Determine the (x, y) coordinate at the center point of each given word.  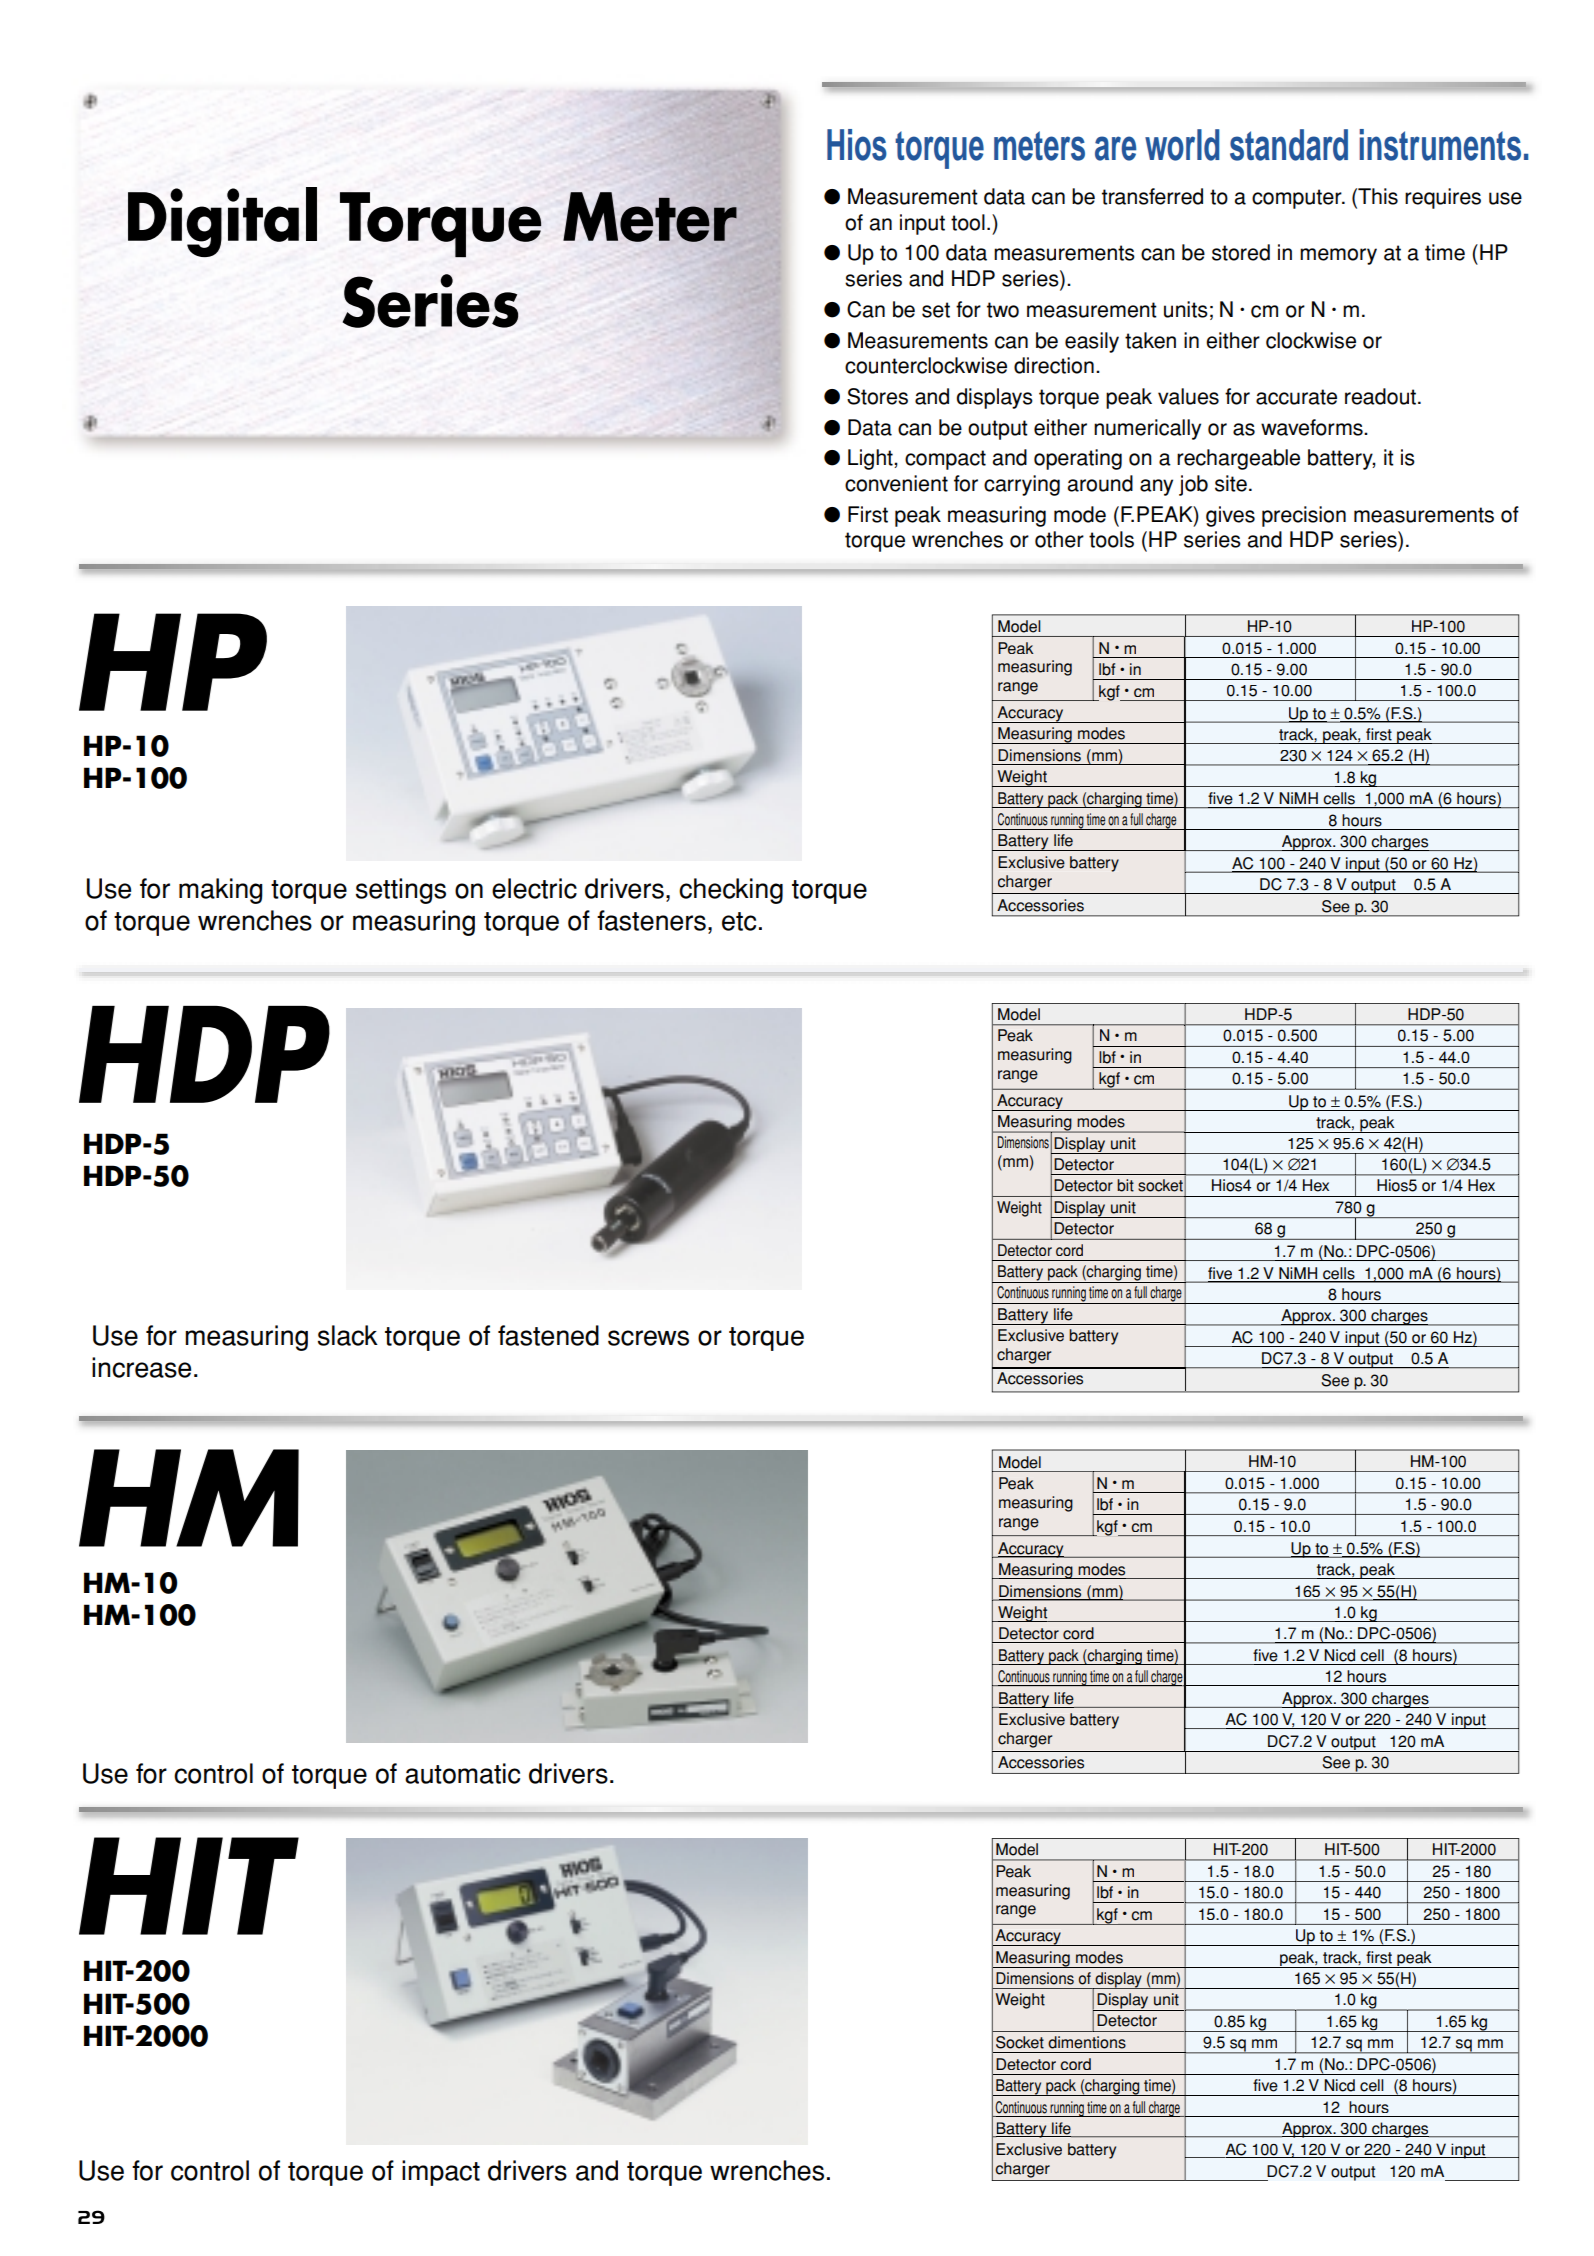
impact (441, 2173)
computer (1298, 199)
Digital (222, 222)
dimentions (1087, 2042)
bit (1125, 1185)
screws (648, 1338)
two (1003, 310)
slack (348, 1335)
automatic (462, 1773)
